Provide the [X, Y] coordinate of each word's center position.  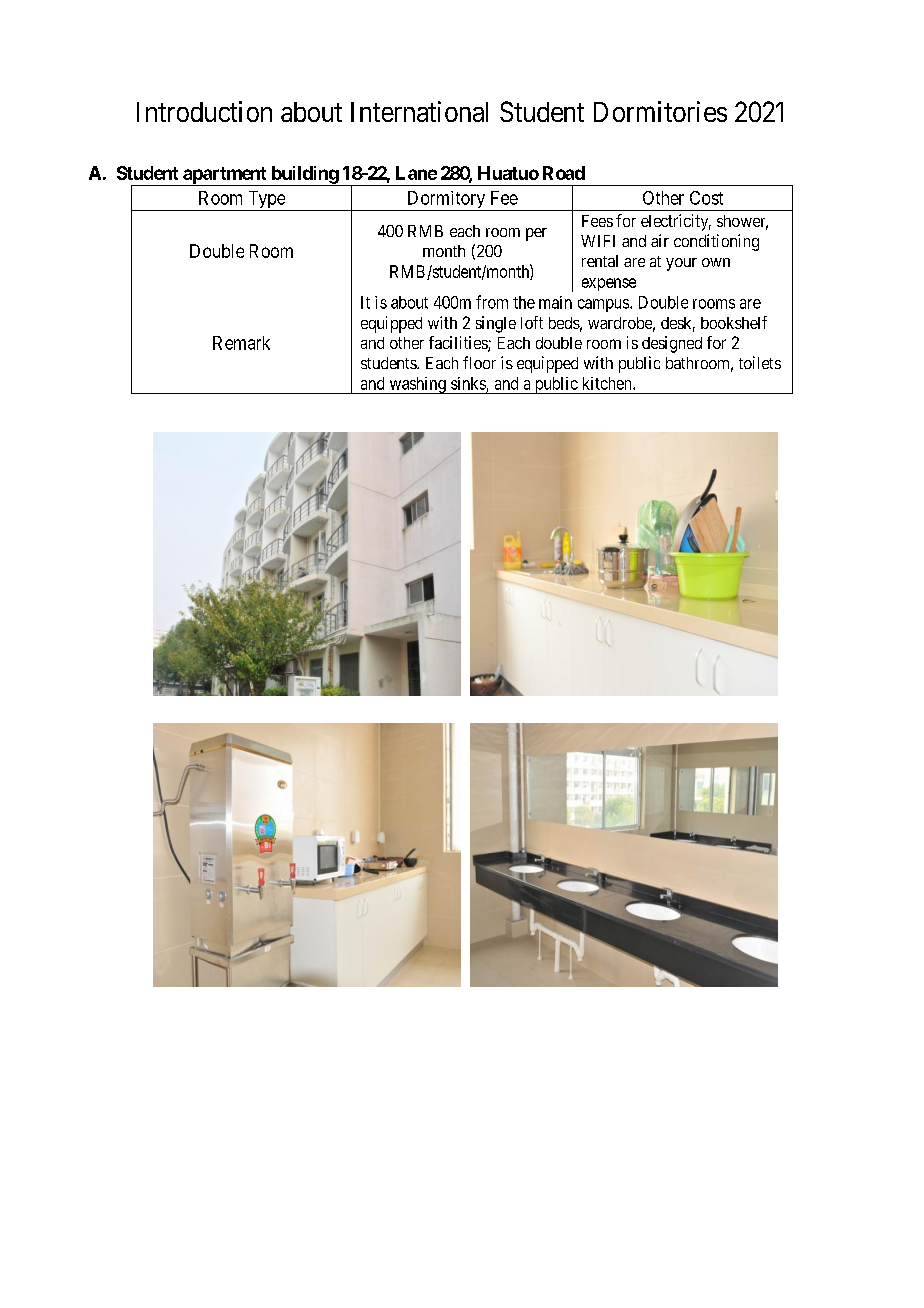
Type [266, 201]
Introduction [204, 111]
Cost [706, 198]
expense [609, 284]
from [492, 302]
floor [479, 362]
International [419, 111]
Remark [241, 343]
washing [417, 385]
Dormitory [446, 201]
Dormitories [660, 111]
